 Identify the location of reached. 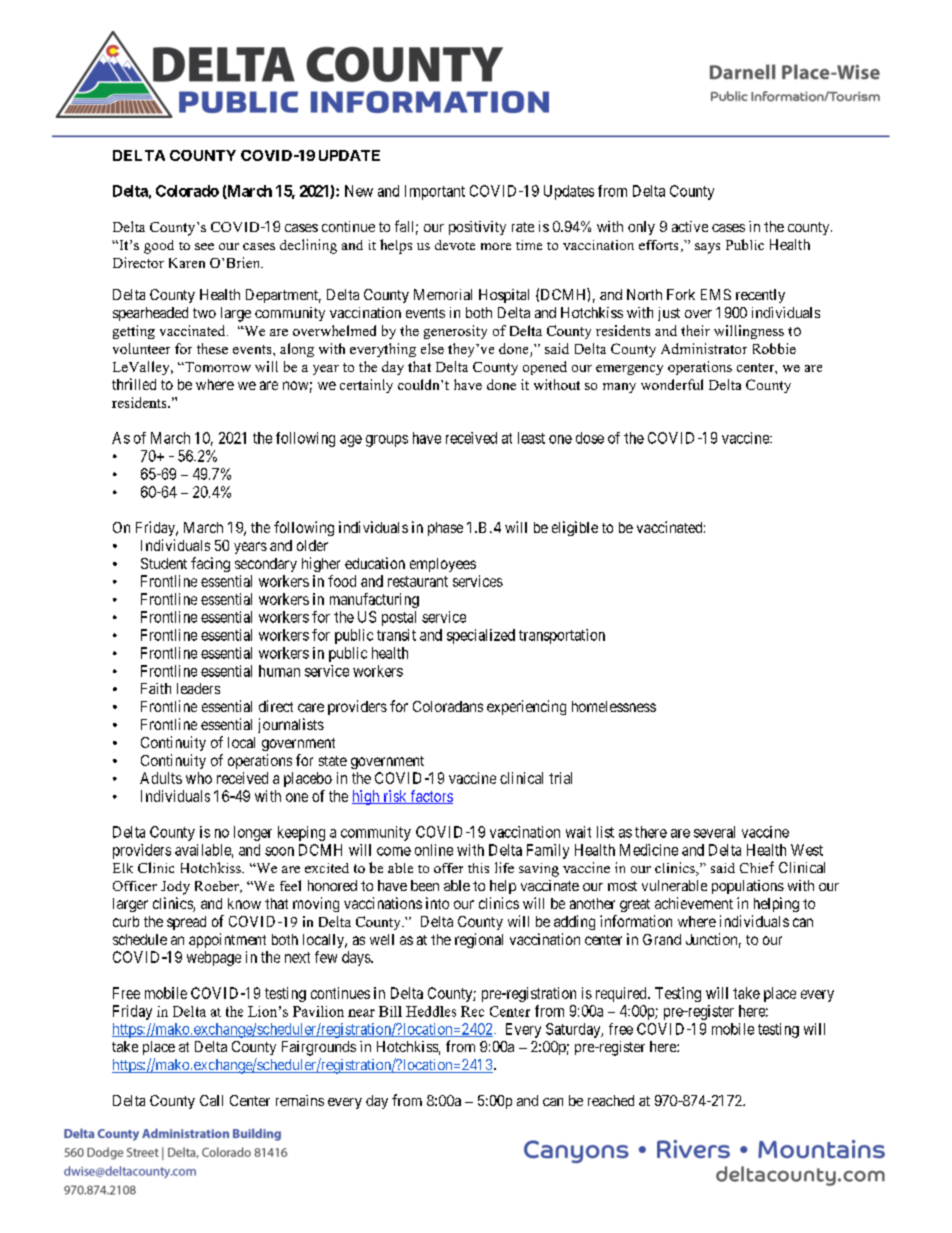
(611, 1100).
